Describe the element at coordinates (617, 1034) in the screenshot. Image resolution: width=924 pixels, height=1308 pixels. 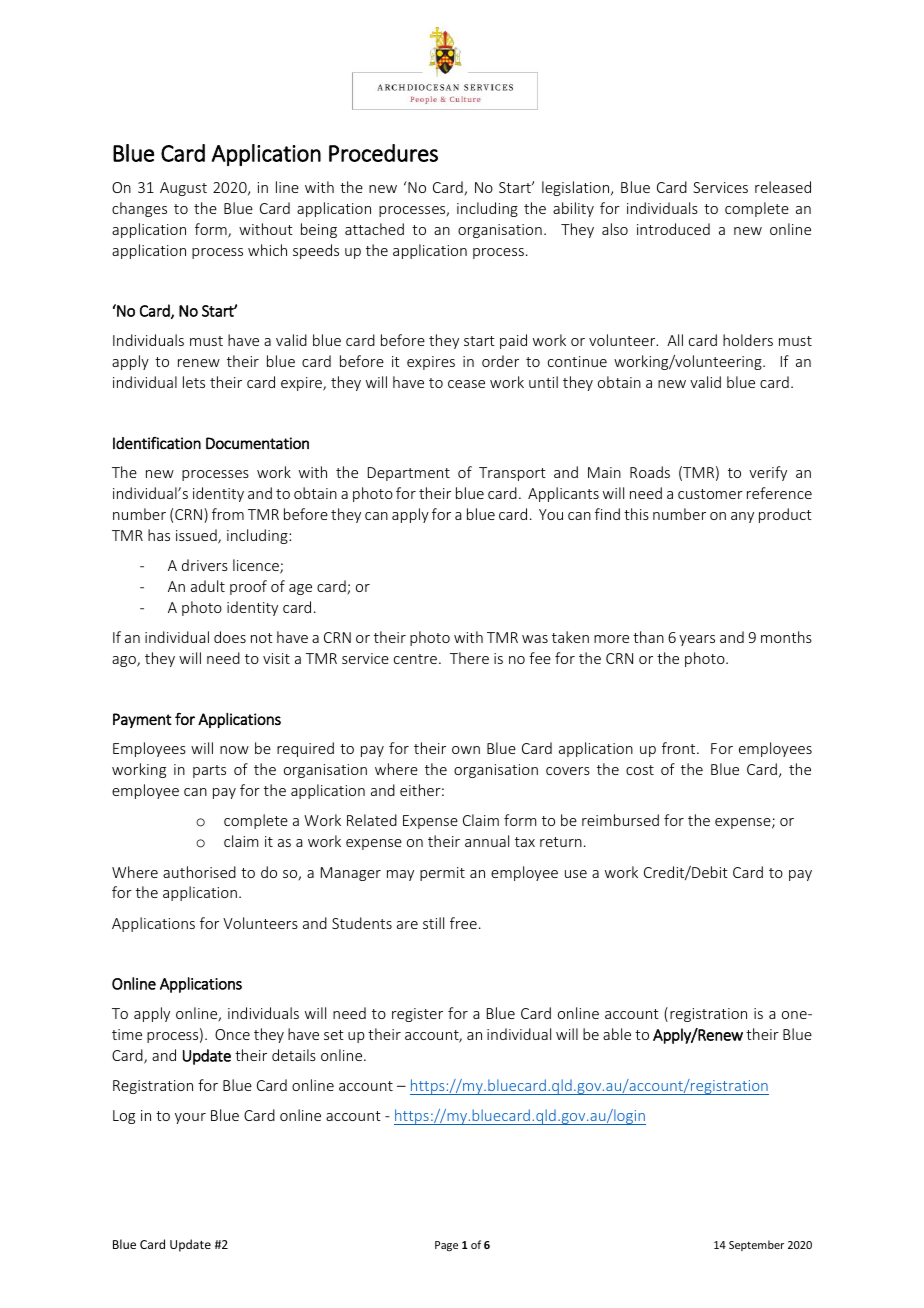
I see `able` at that location.
